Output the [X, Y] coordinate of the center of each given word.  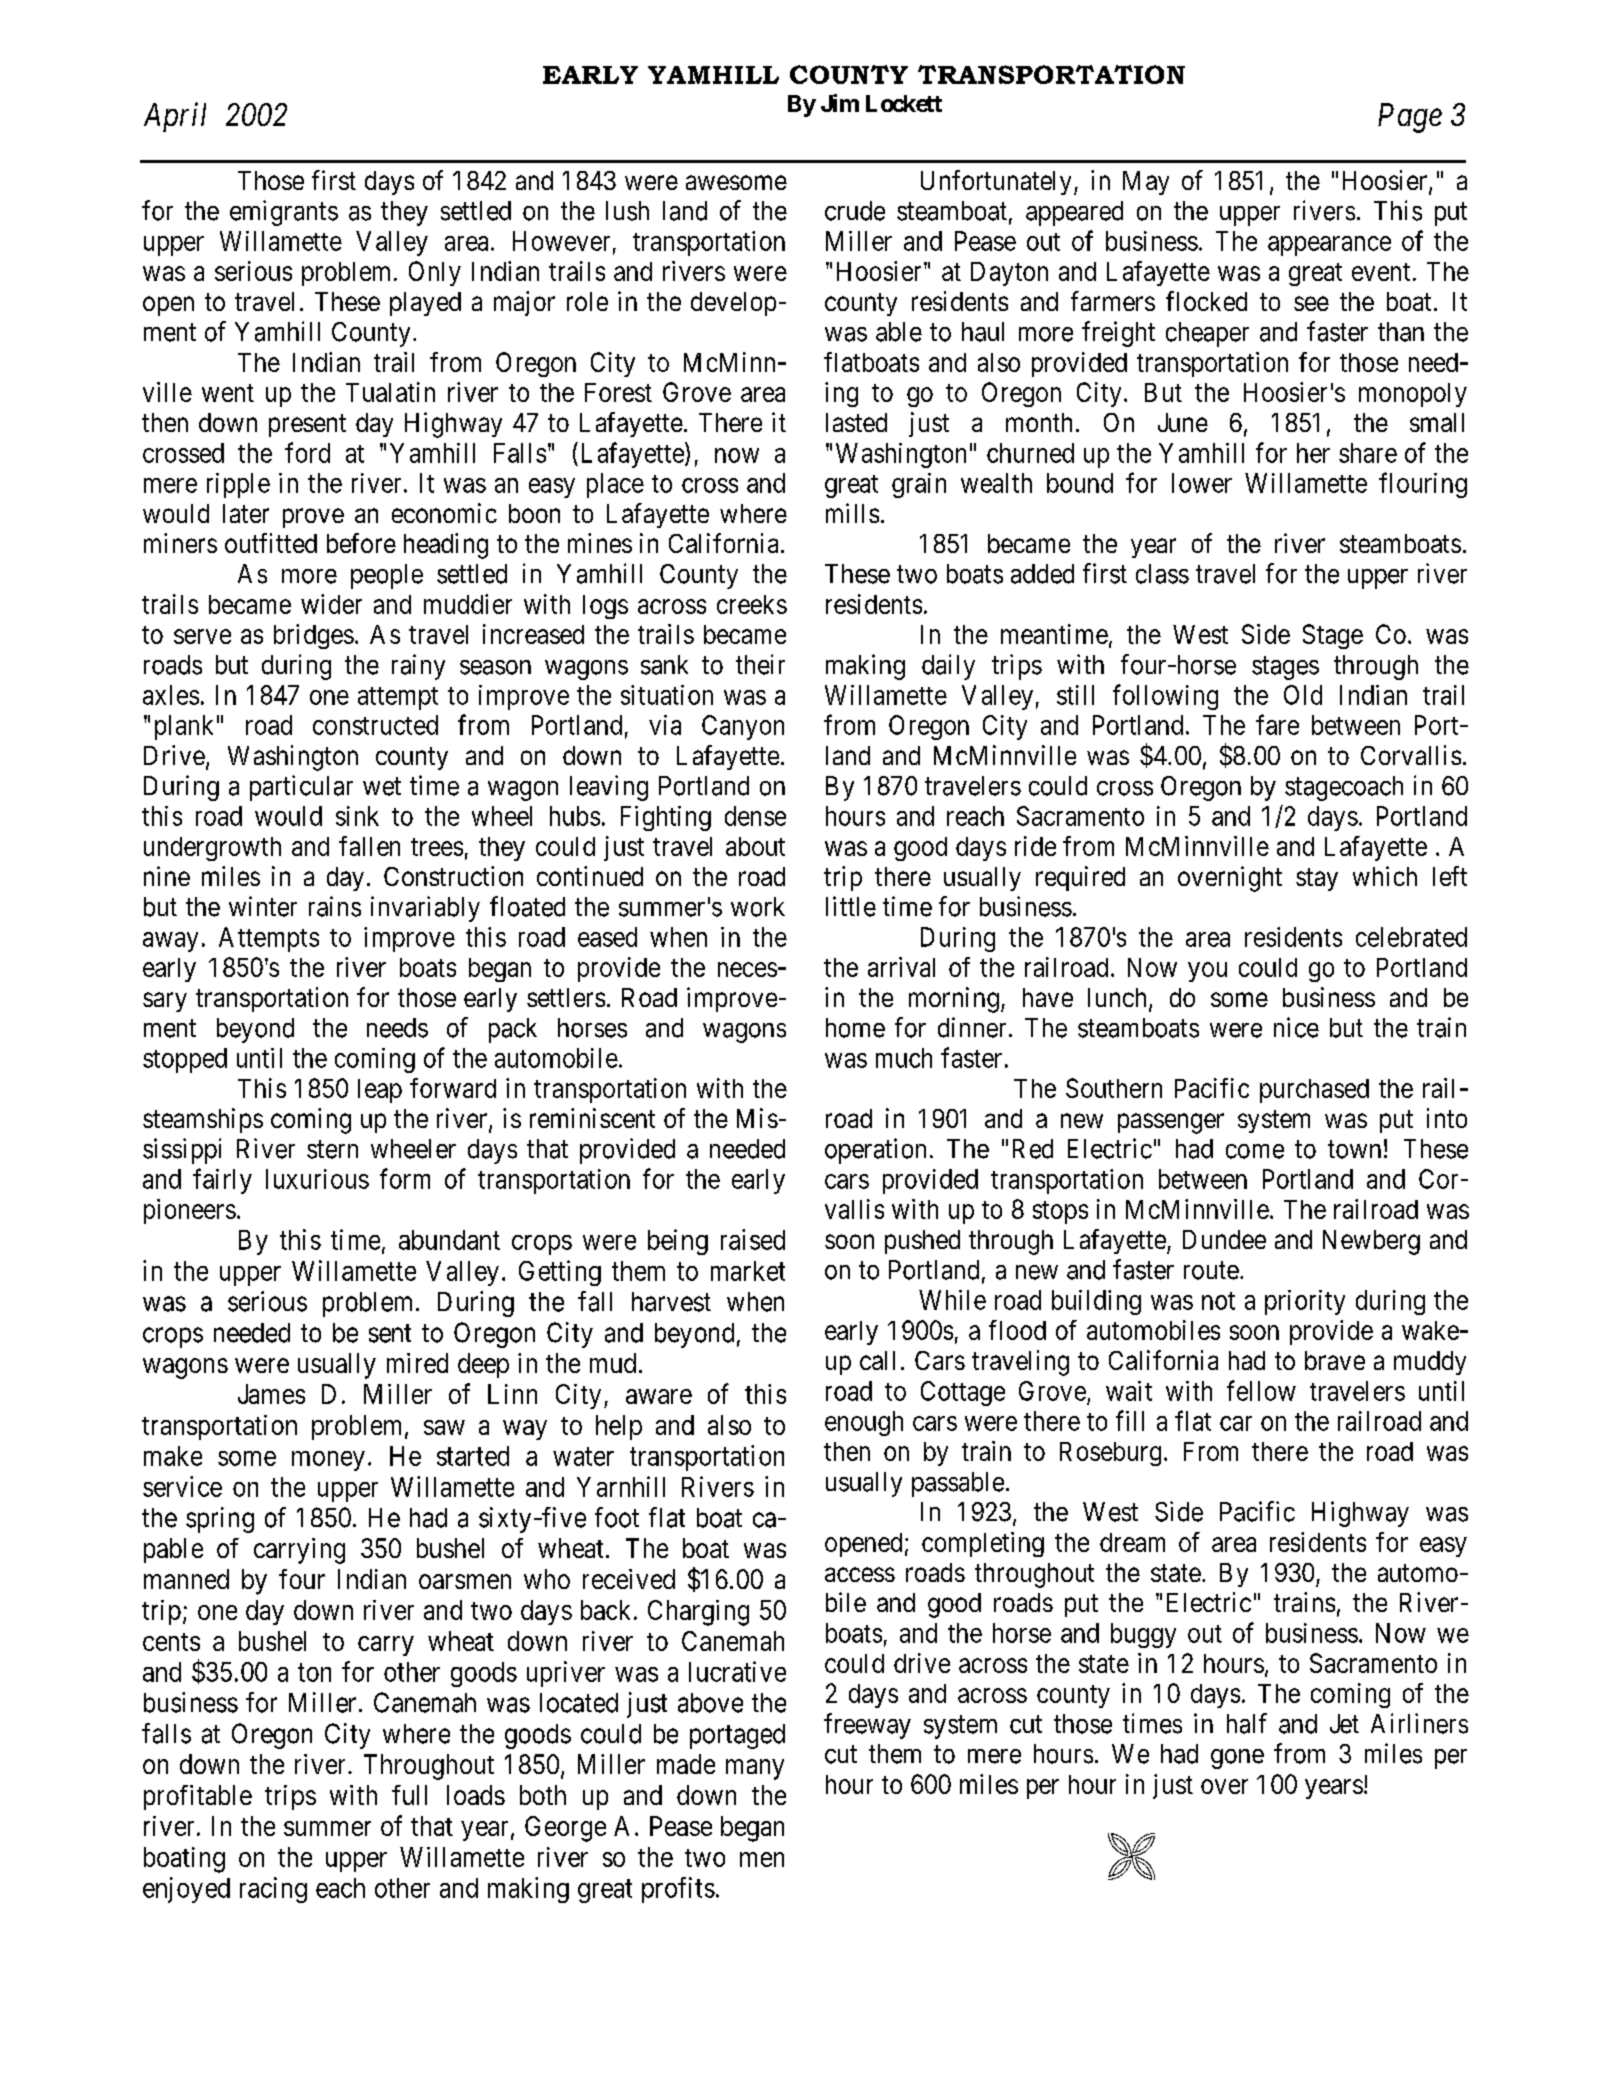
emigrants [284, 213]
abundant [449, 1240]
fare [1277, 724]
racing [273, 1890]
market [748, 1271]
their [760, 664]
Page [1410, 118]
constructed [375, 725]
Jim [840, 103]
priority [1305, 1302]
